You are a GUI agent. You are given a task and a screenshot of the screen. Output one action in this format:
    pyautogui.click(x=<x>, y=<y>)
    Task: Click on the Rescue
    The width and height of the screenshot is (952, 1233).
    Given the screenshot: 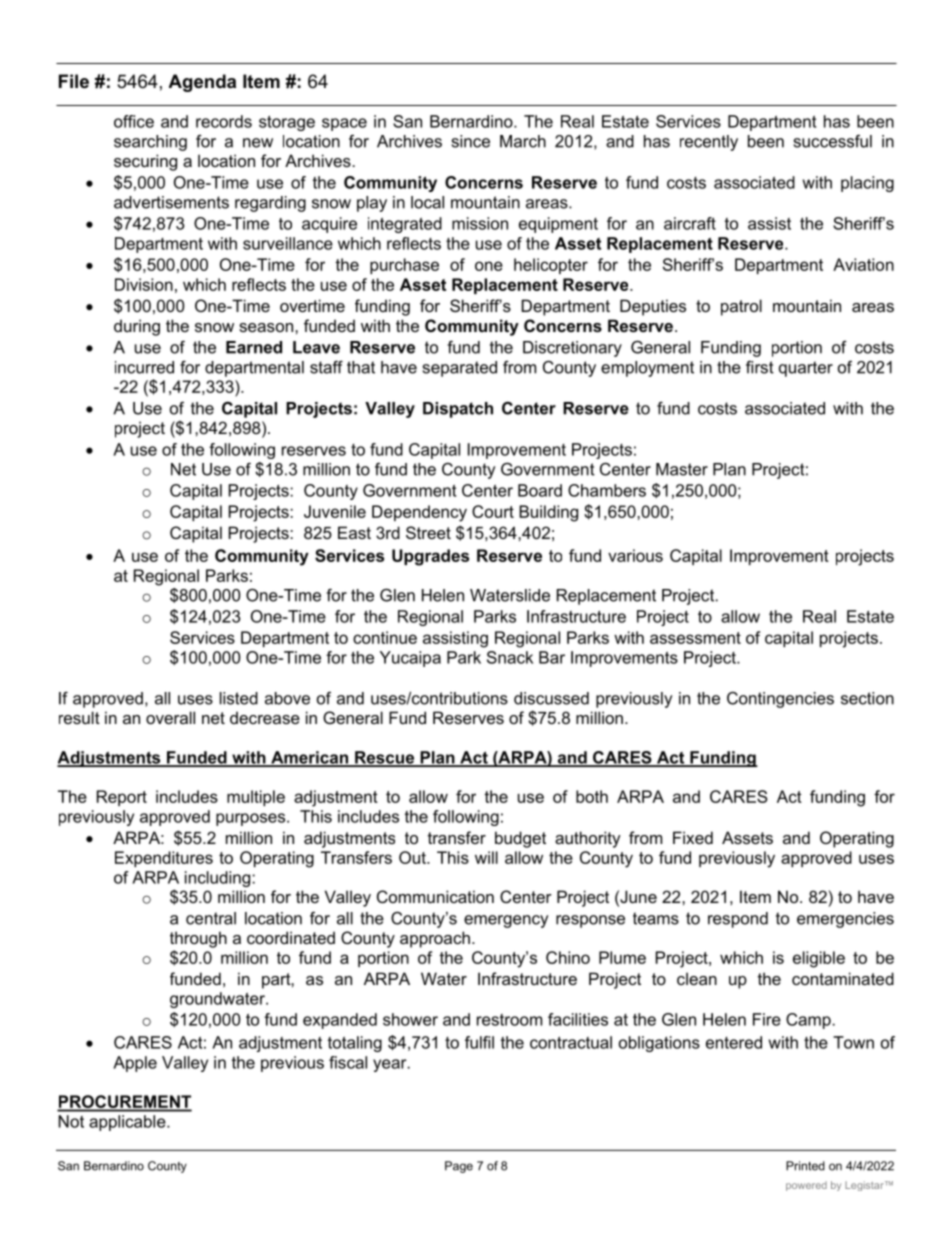 What is the action you would take?
    pyautogui.click(x=385, y=758)
